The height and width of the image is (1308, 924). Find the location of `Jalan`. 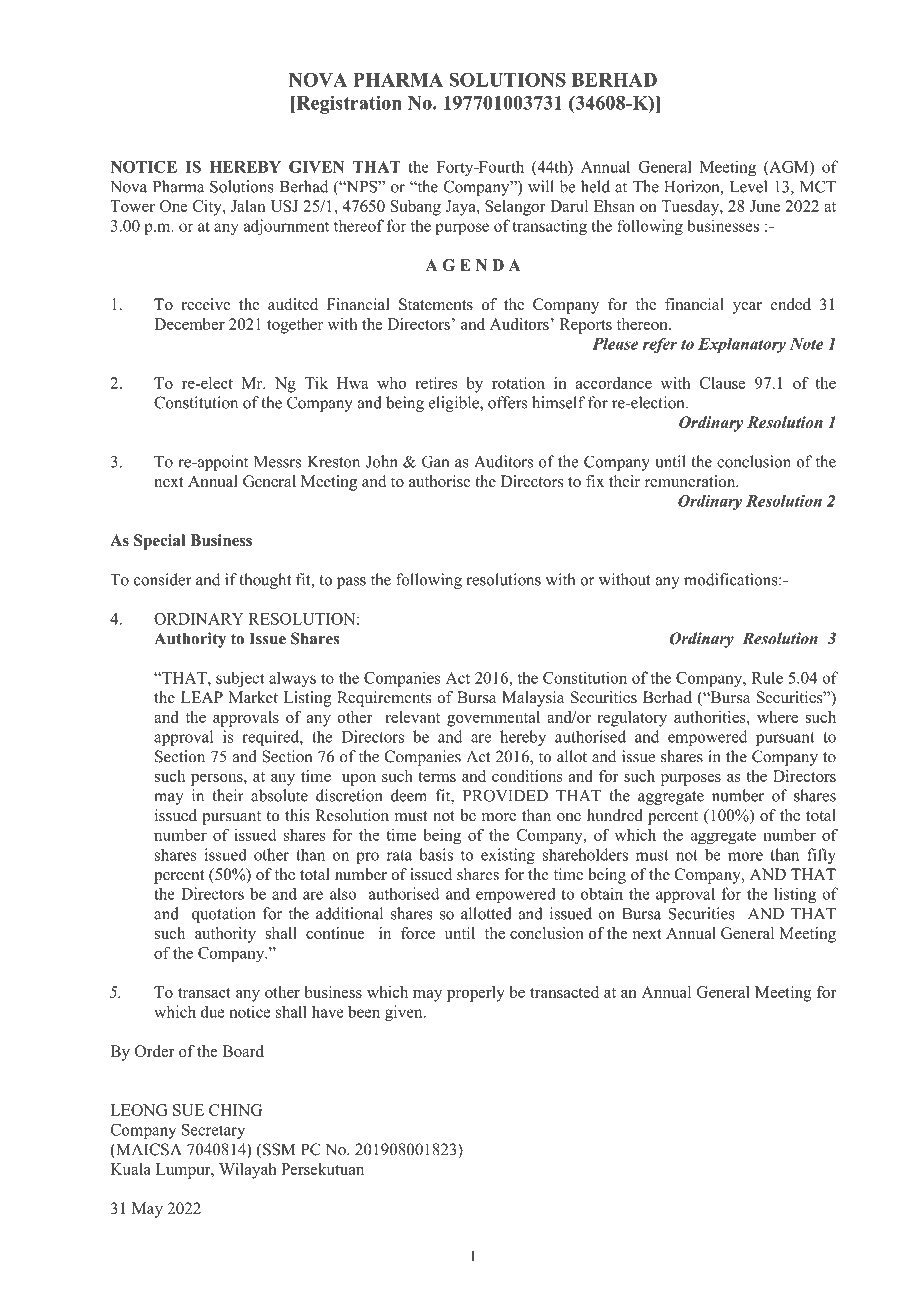

Jalan is located at coordinates (248, 206).
